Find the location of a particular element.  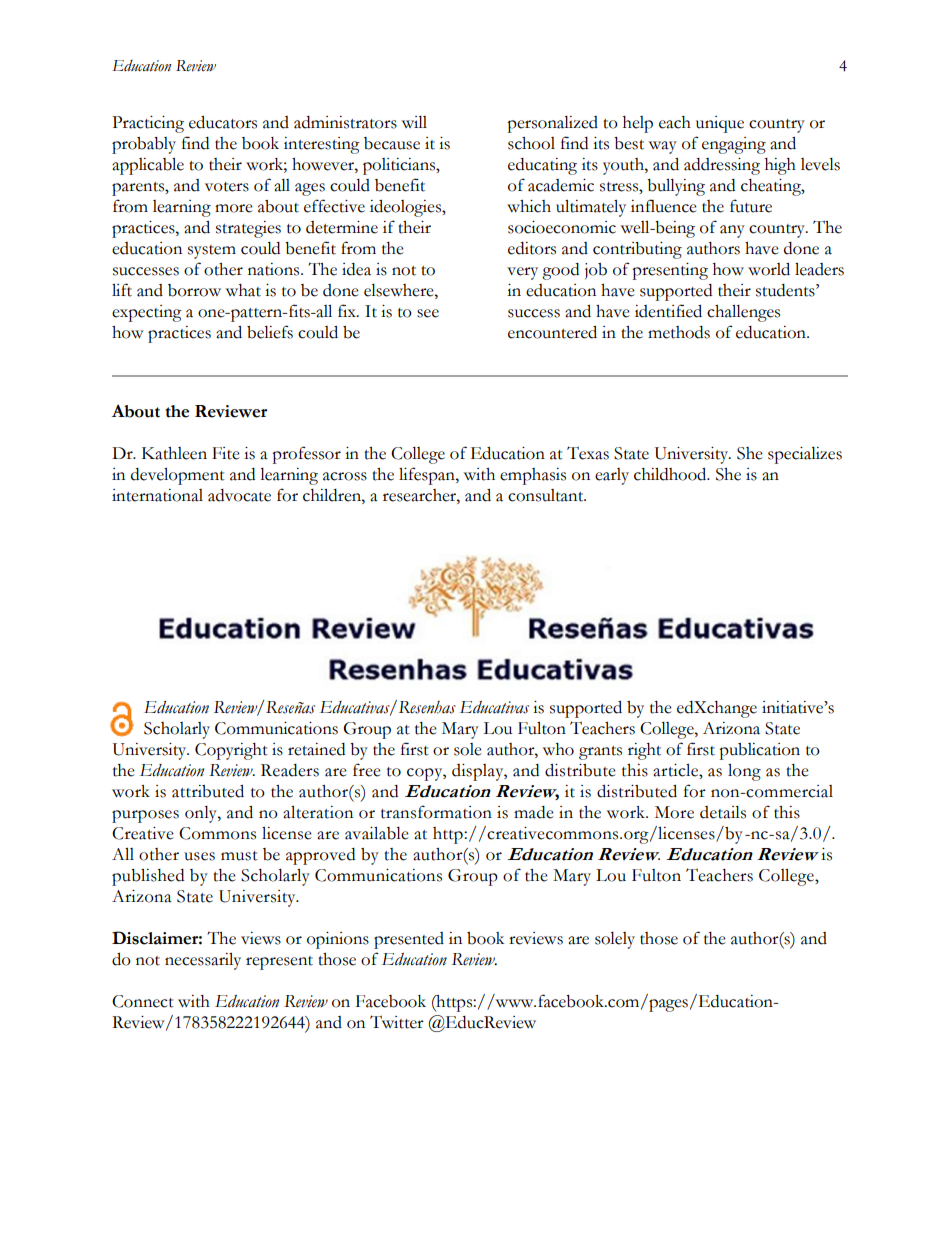

advocate is located at coordinates (239, 495).
